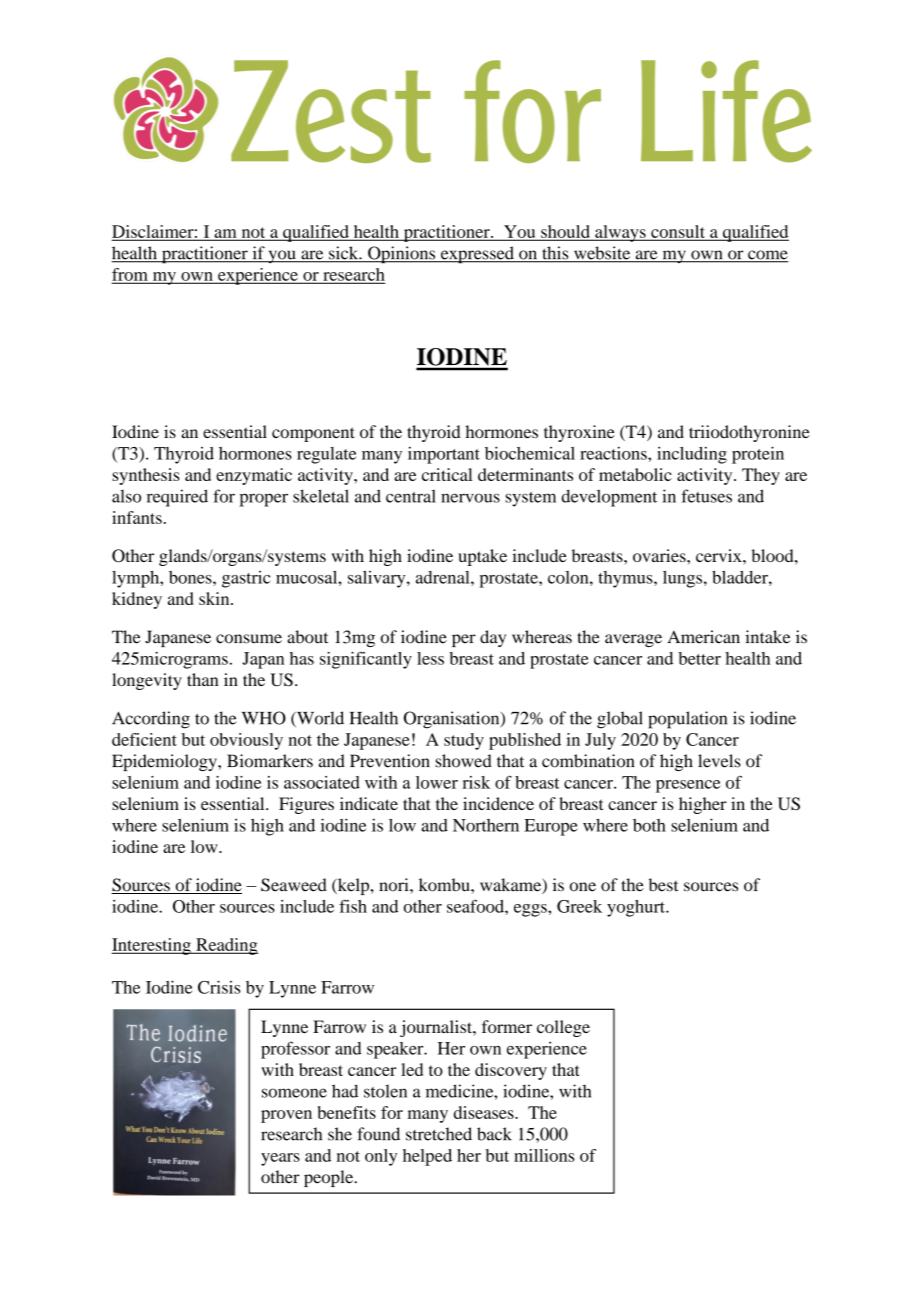 The image size is (924, 1308). Describe the element at coordinates (427, 1157) in the screenshot. I see `helped` at that location.
